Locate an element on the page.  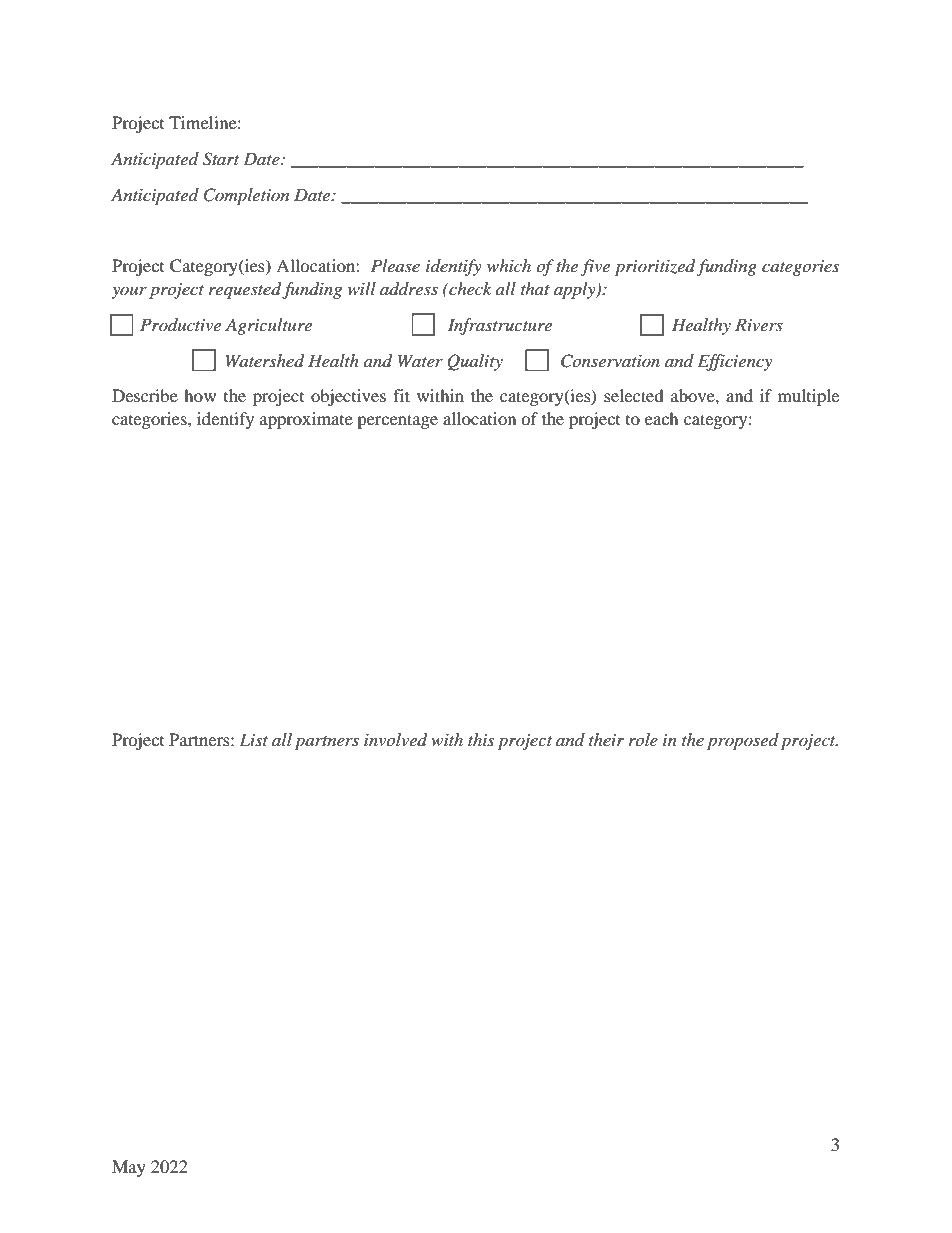
involved is located at coordinates (395, 740).
